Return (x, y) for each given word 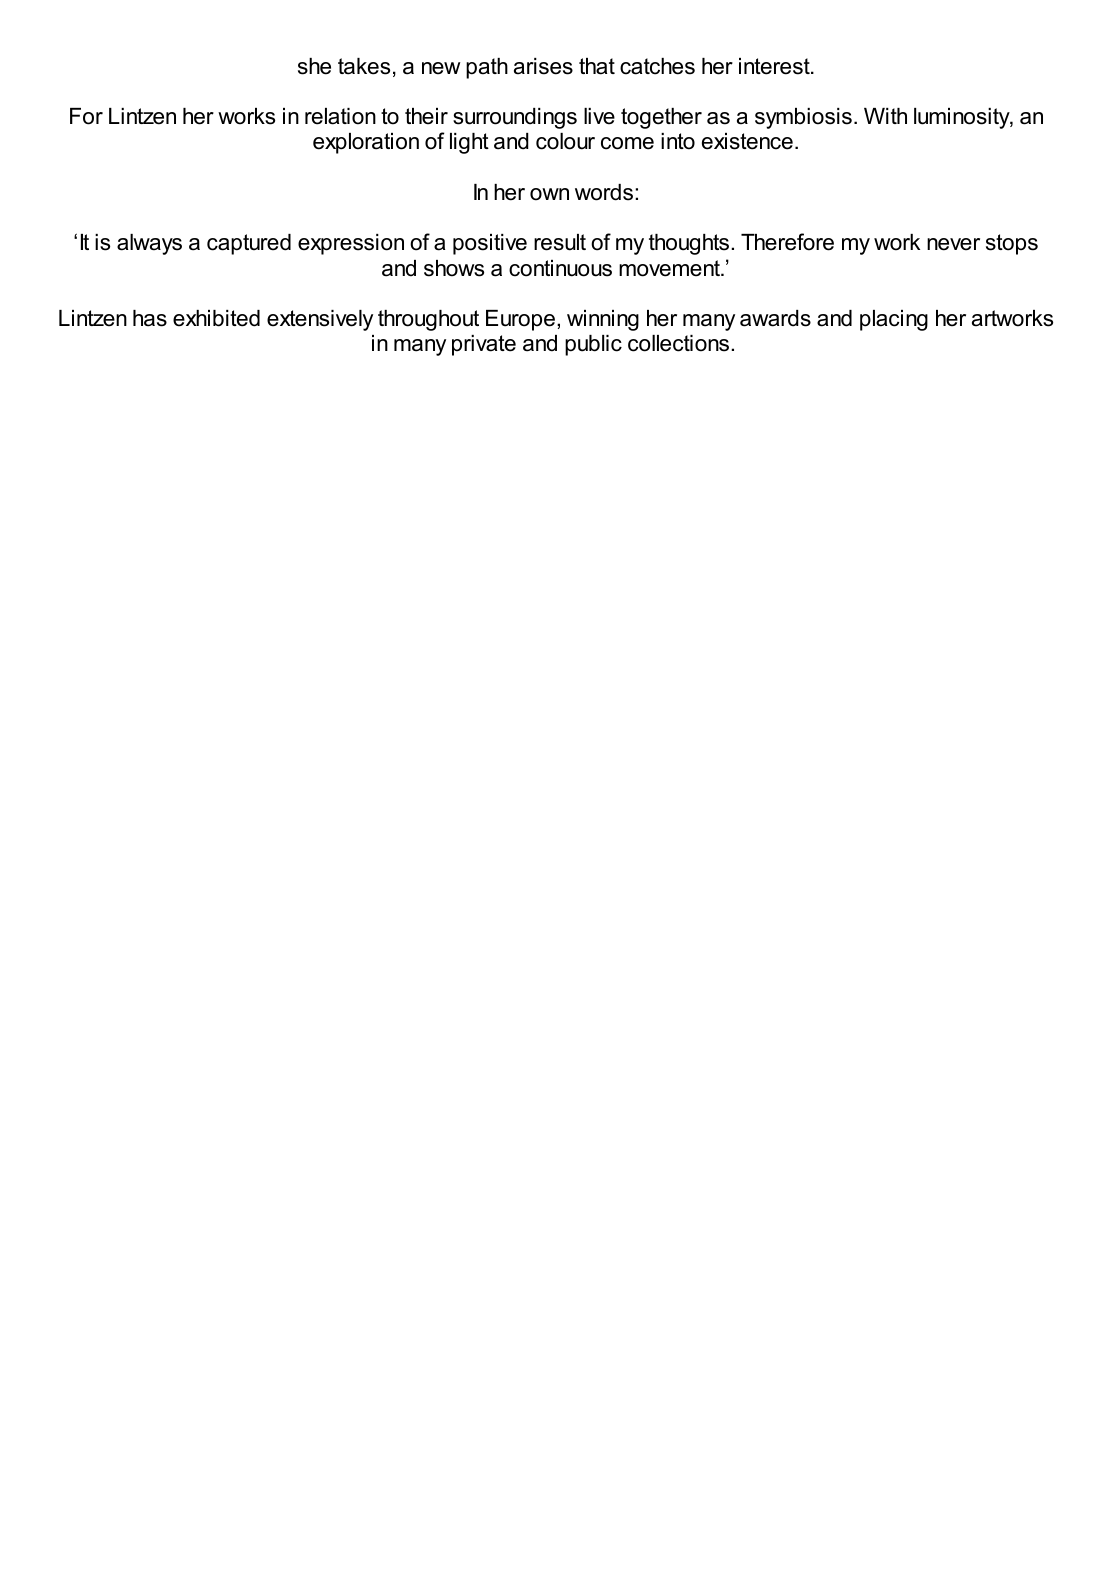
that (597, 66)
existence (747, 141)
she (314, 66)
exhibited (216, 318)
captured (249, 244)
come (627, 143)
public (593, 345)
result (560, 242)
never (953, 244)
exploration (366, 143)
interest (775, 66)
